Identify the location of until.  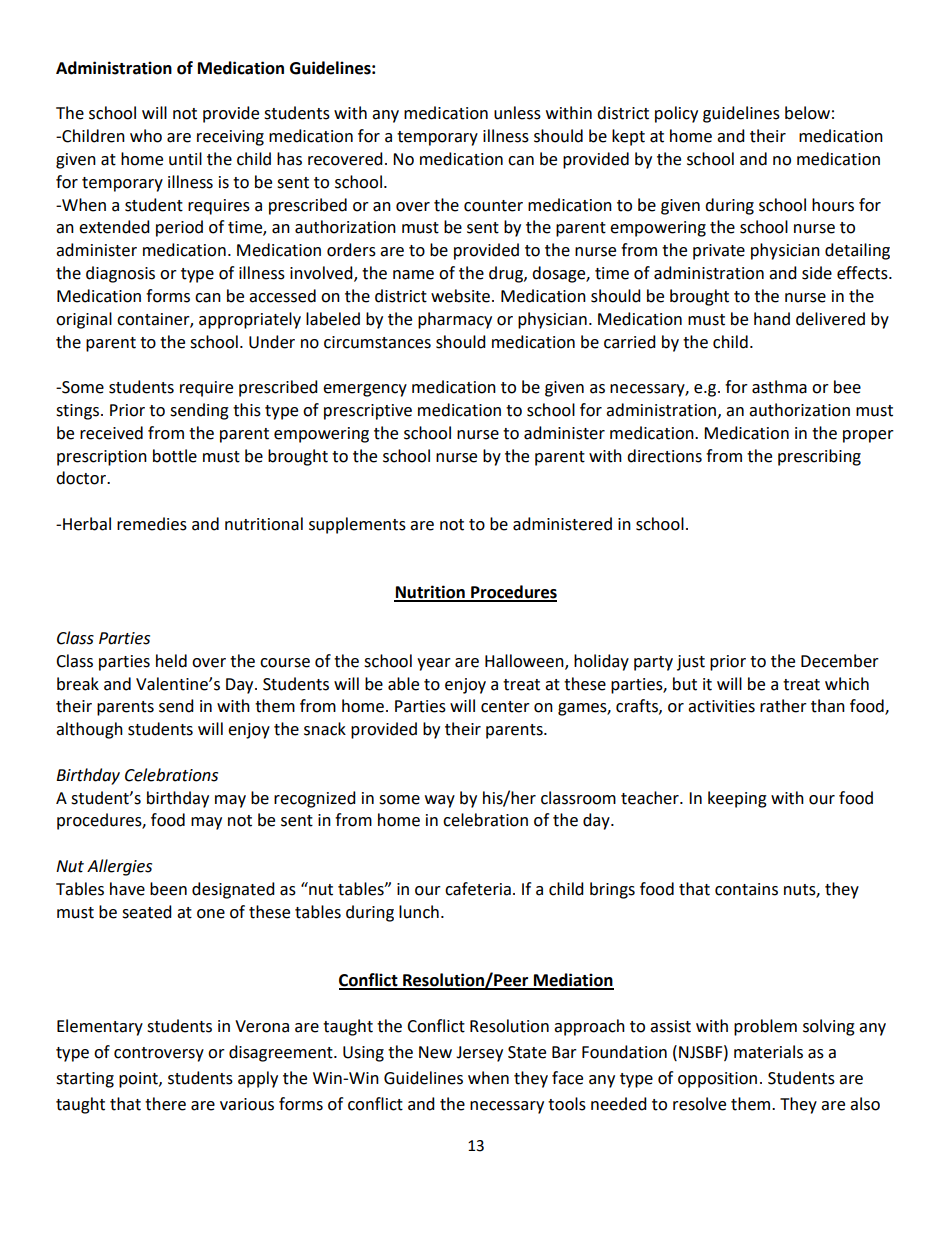
(185, 159).
